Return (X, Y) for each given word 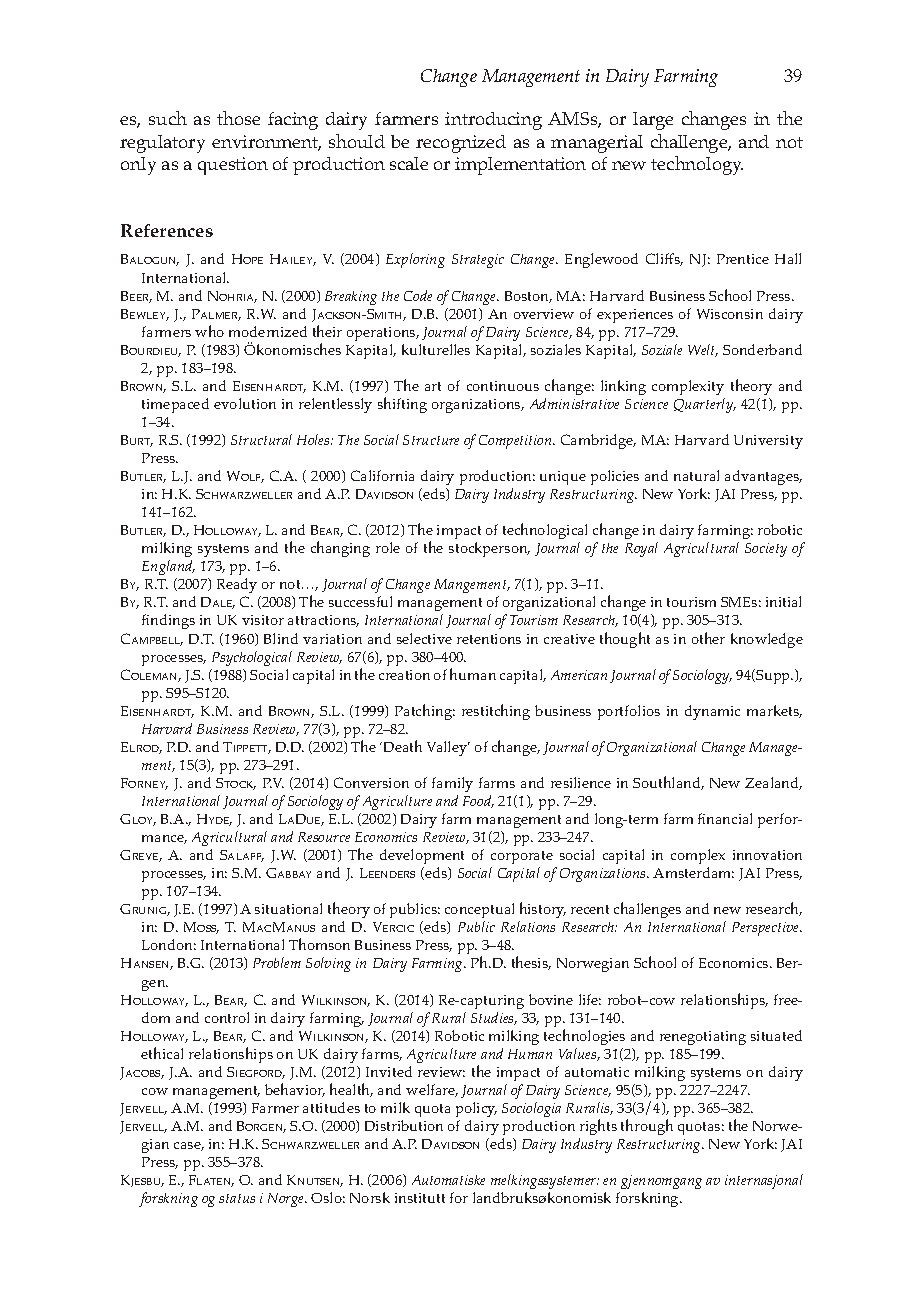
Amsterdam (693, 872)
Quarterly (705, 405)
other (708, 638)
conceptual (479, 910)
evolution (245, 403)
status (237, 1198)
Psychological (252, 658)
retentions (489, 639)
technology (697, 165)
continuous (503, 386)
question (233, 166)
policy (476, 1109)
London (169, 944)
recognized (461, 144)
